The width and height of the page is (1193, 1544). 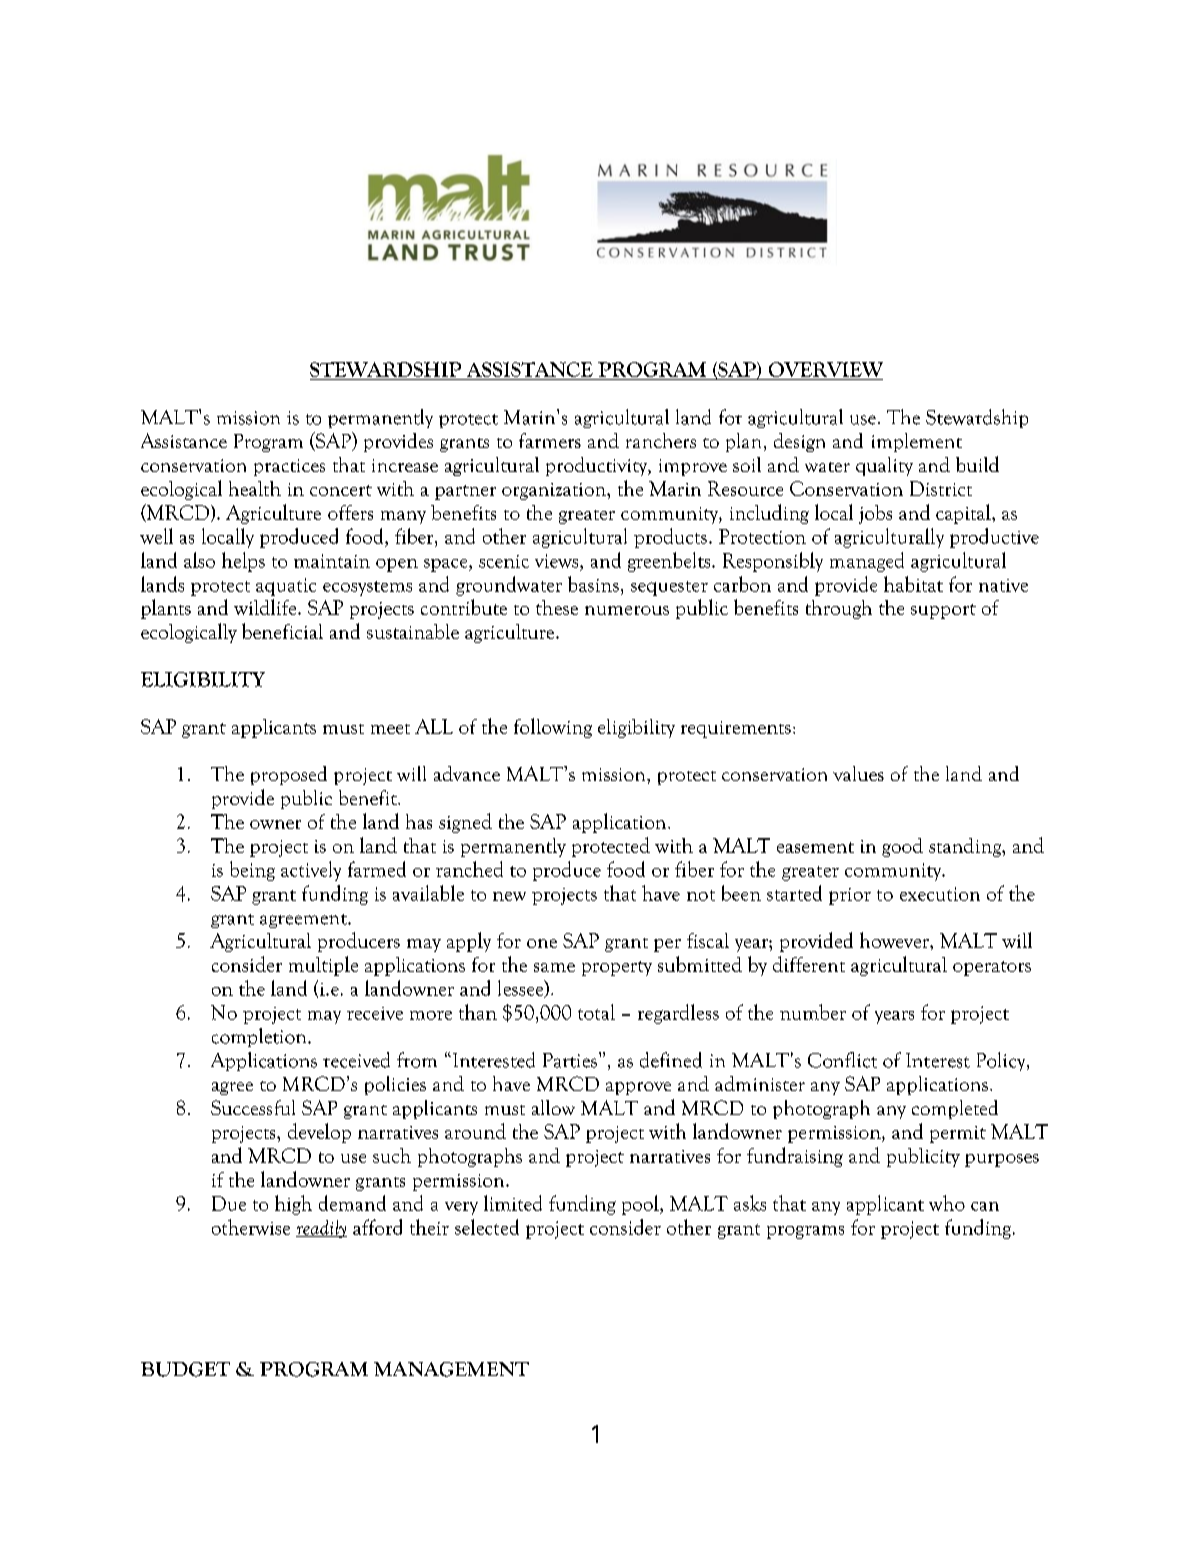 I want to click on total, so click(x=596, y=1012).
